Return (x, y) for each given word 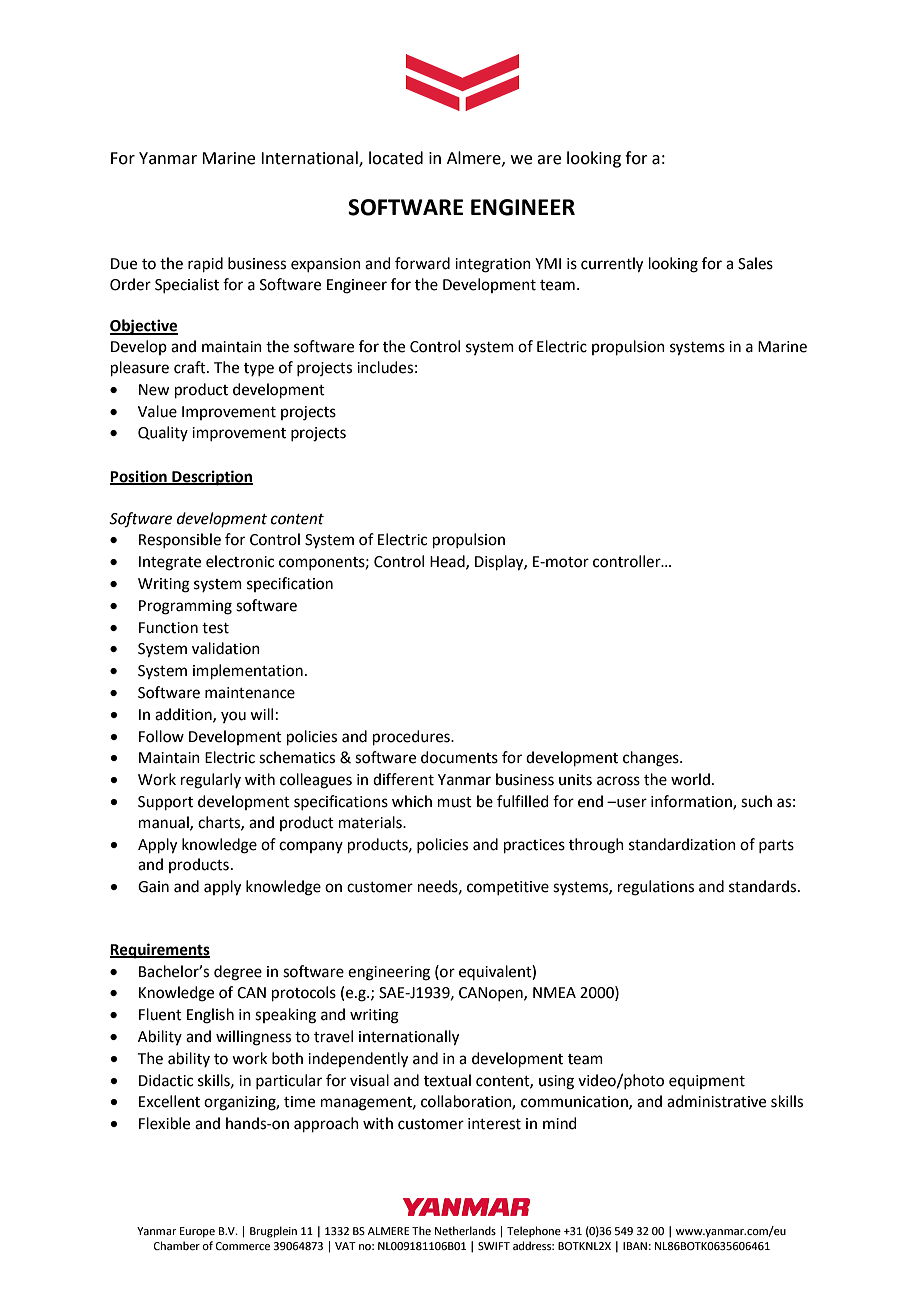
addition (184, 715)
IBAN (635, 1246)
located (396, 158)
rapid (205, 264)
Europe (197, 1232)
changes (652, 759)
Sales (755, 263)
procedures (412, 737)
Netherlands (465, 1230)
